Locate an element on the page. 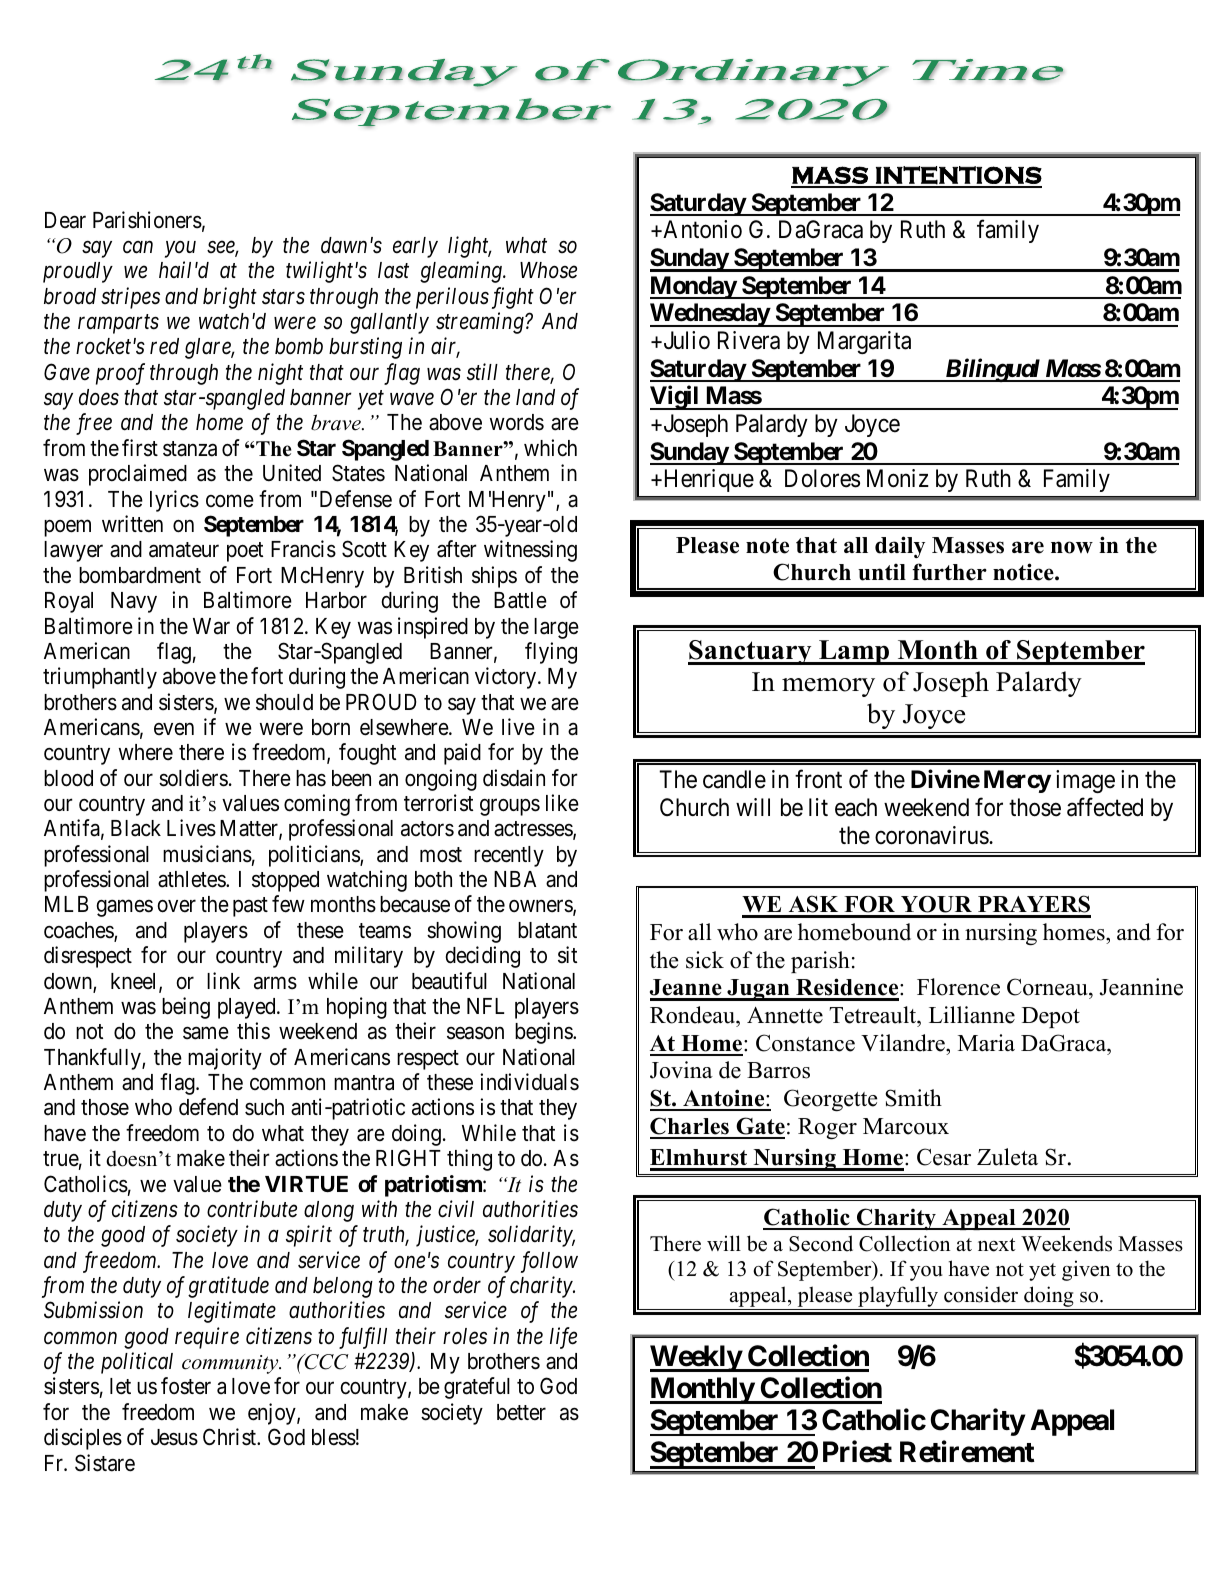 This document has width=1227, height=1588. like is located at coordinates (562, 803).
